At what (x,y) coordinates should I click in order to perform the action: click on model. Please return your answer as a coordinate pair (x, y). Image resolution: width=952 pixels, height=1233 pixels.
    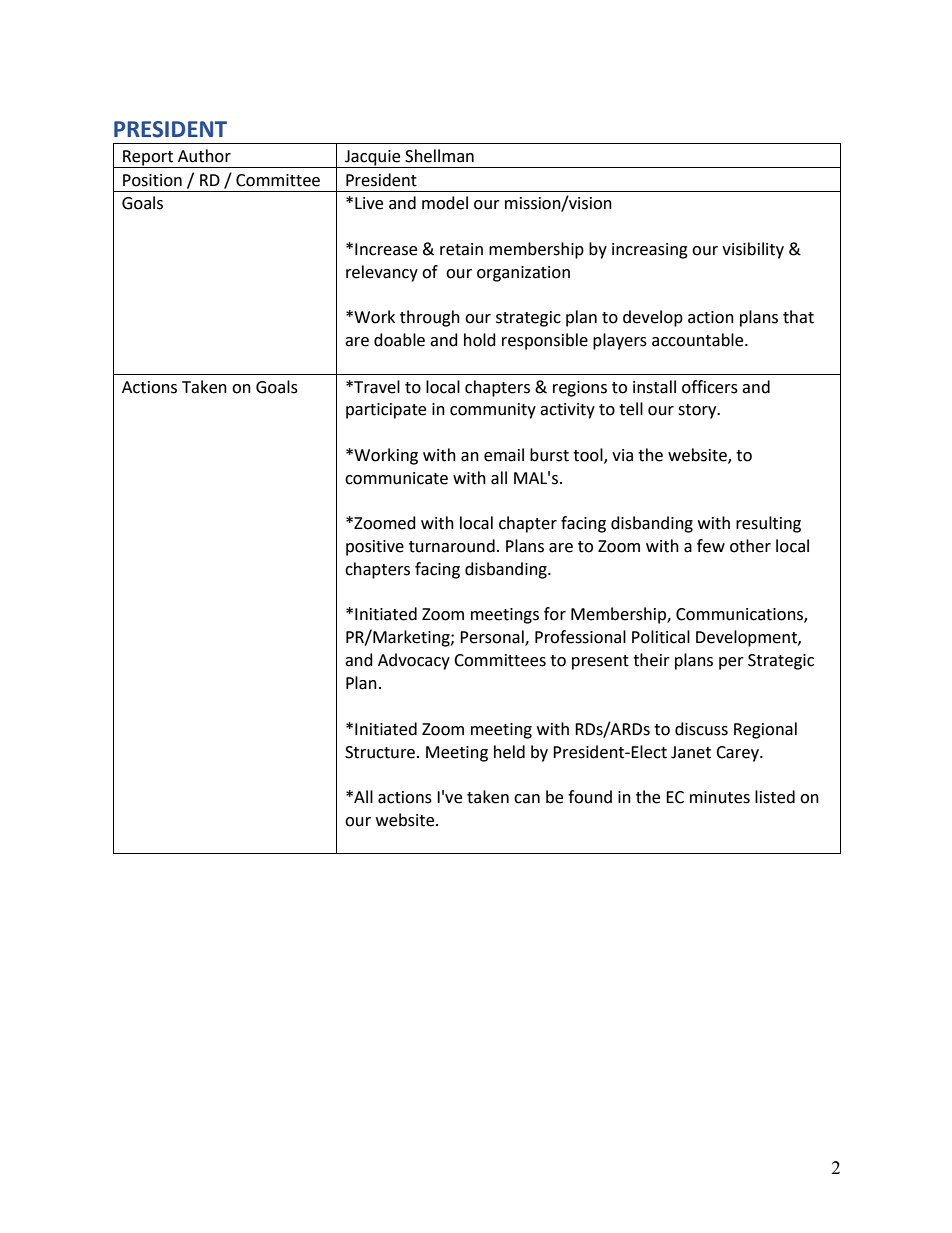
    Looking at the image, I should click on (445, 203).
